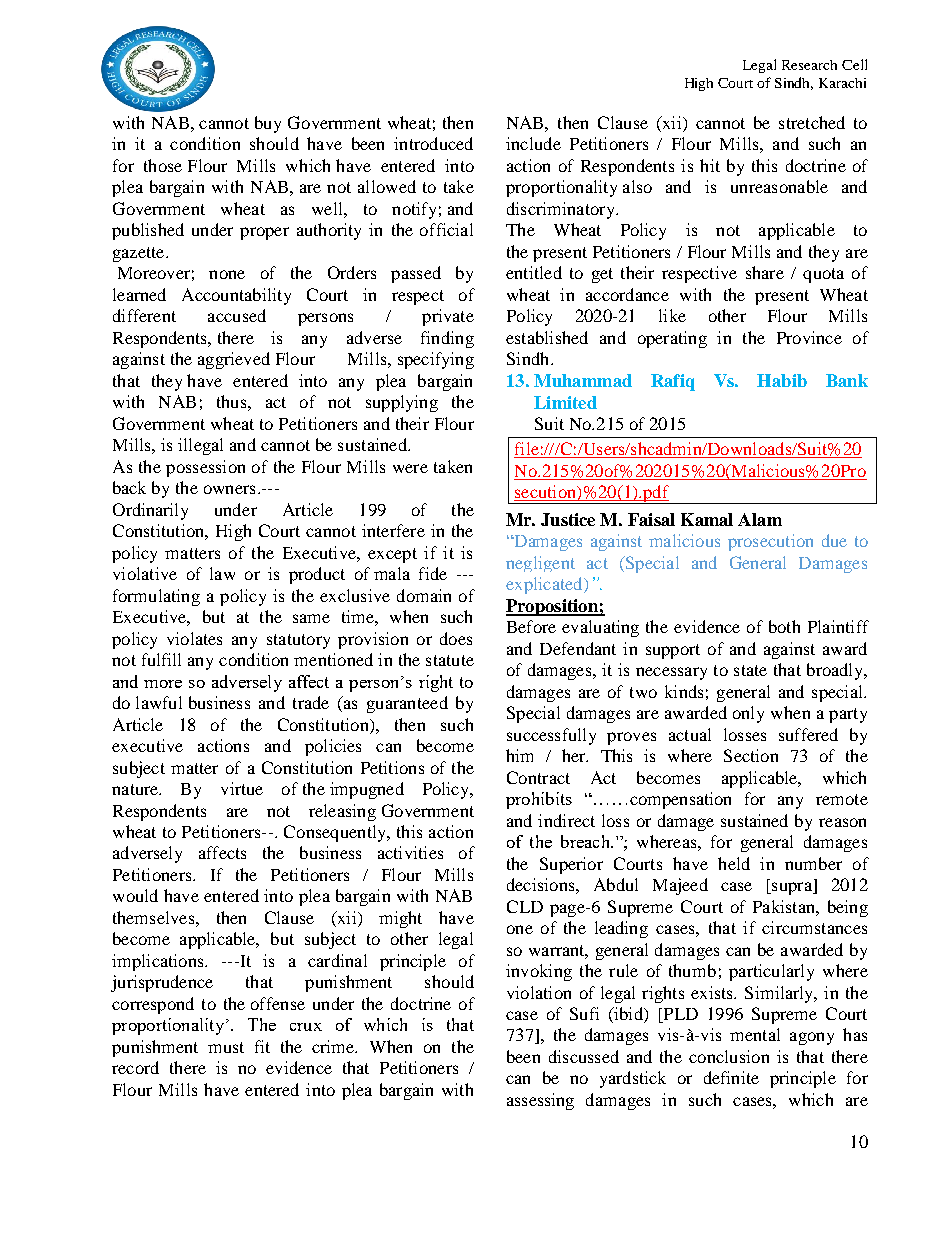  I want to click on fulfill, so click(161, 659).
